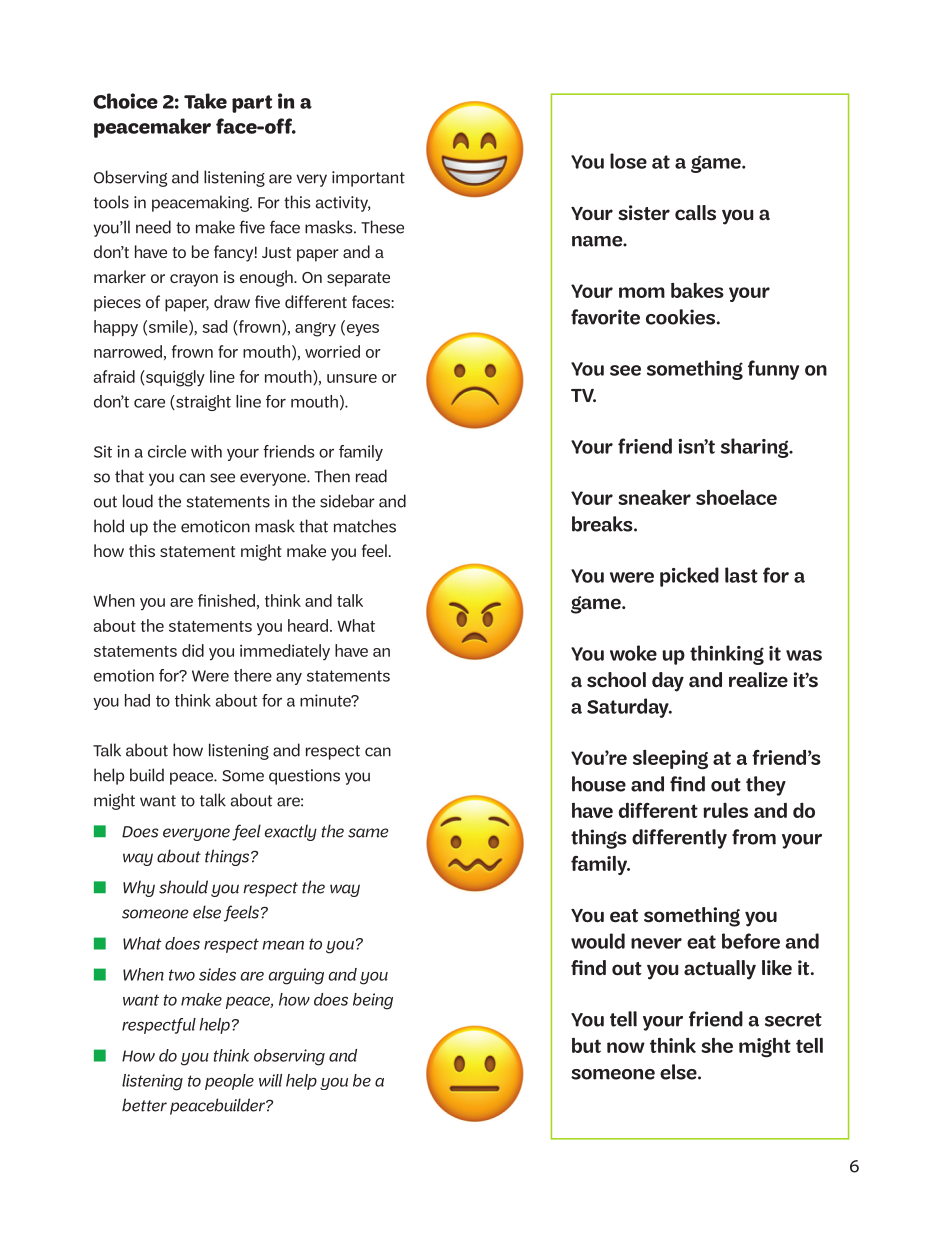 Image resolution: width=952 pixels, height=1233 pixels. What do you see at coordinates (626, 1047) in the screenshot?
I see `now` at bounding box center [626, 1047].
